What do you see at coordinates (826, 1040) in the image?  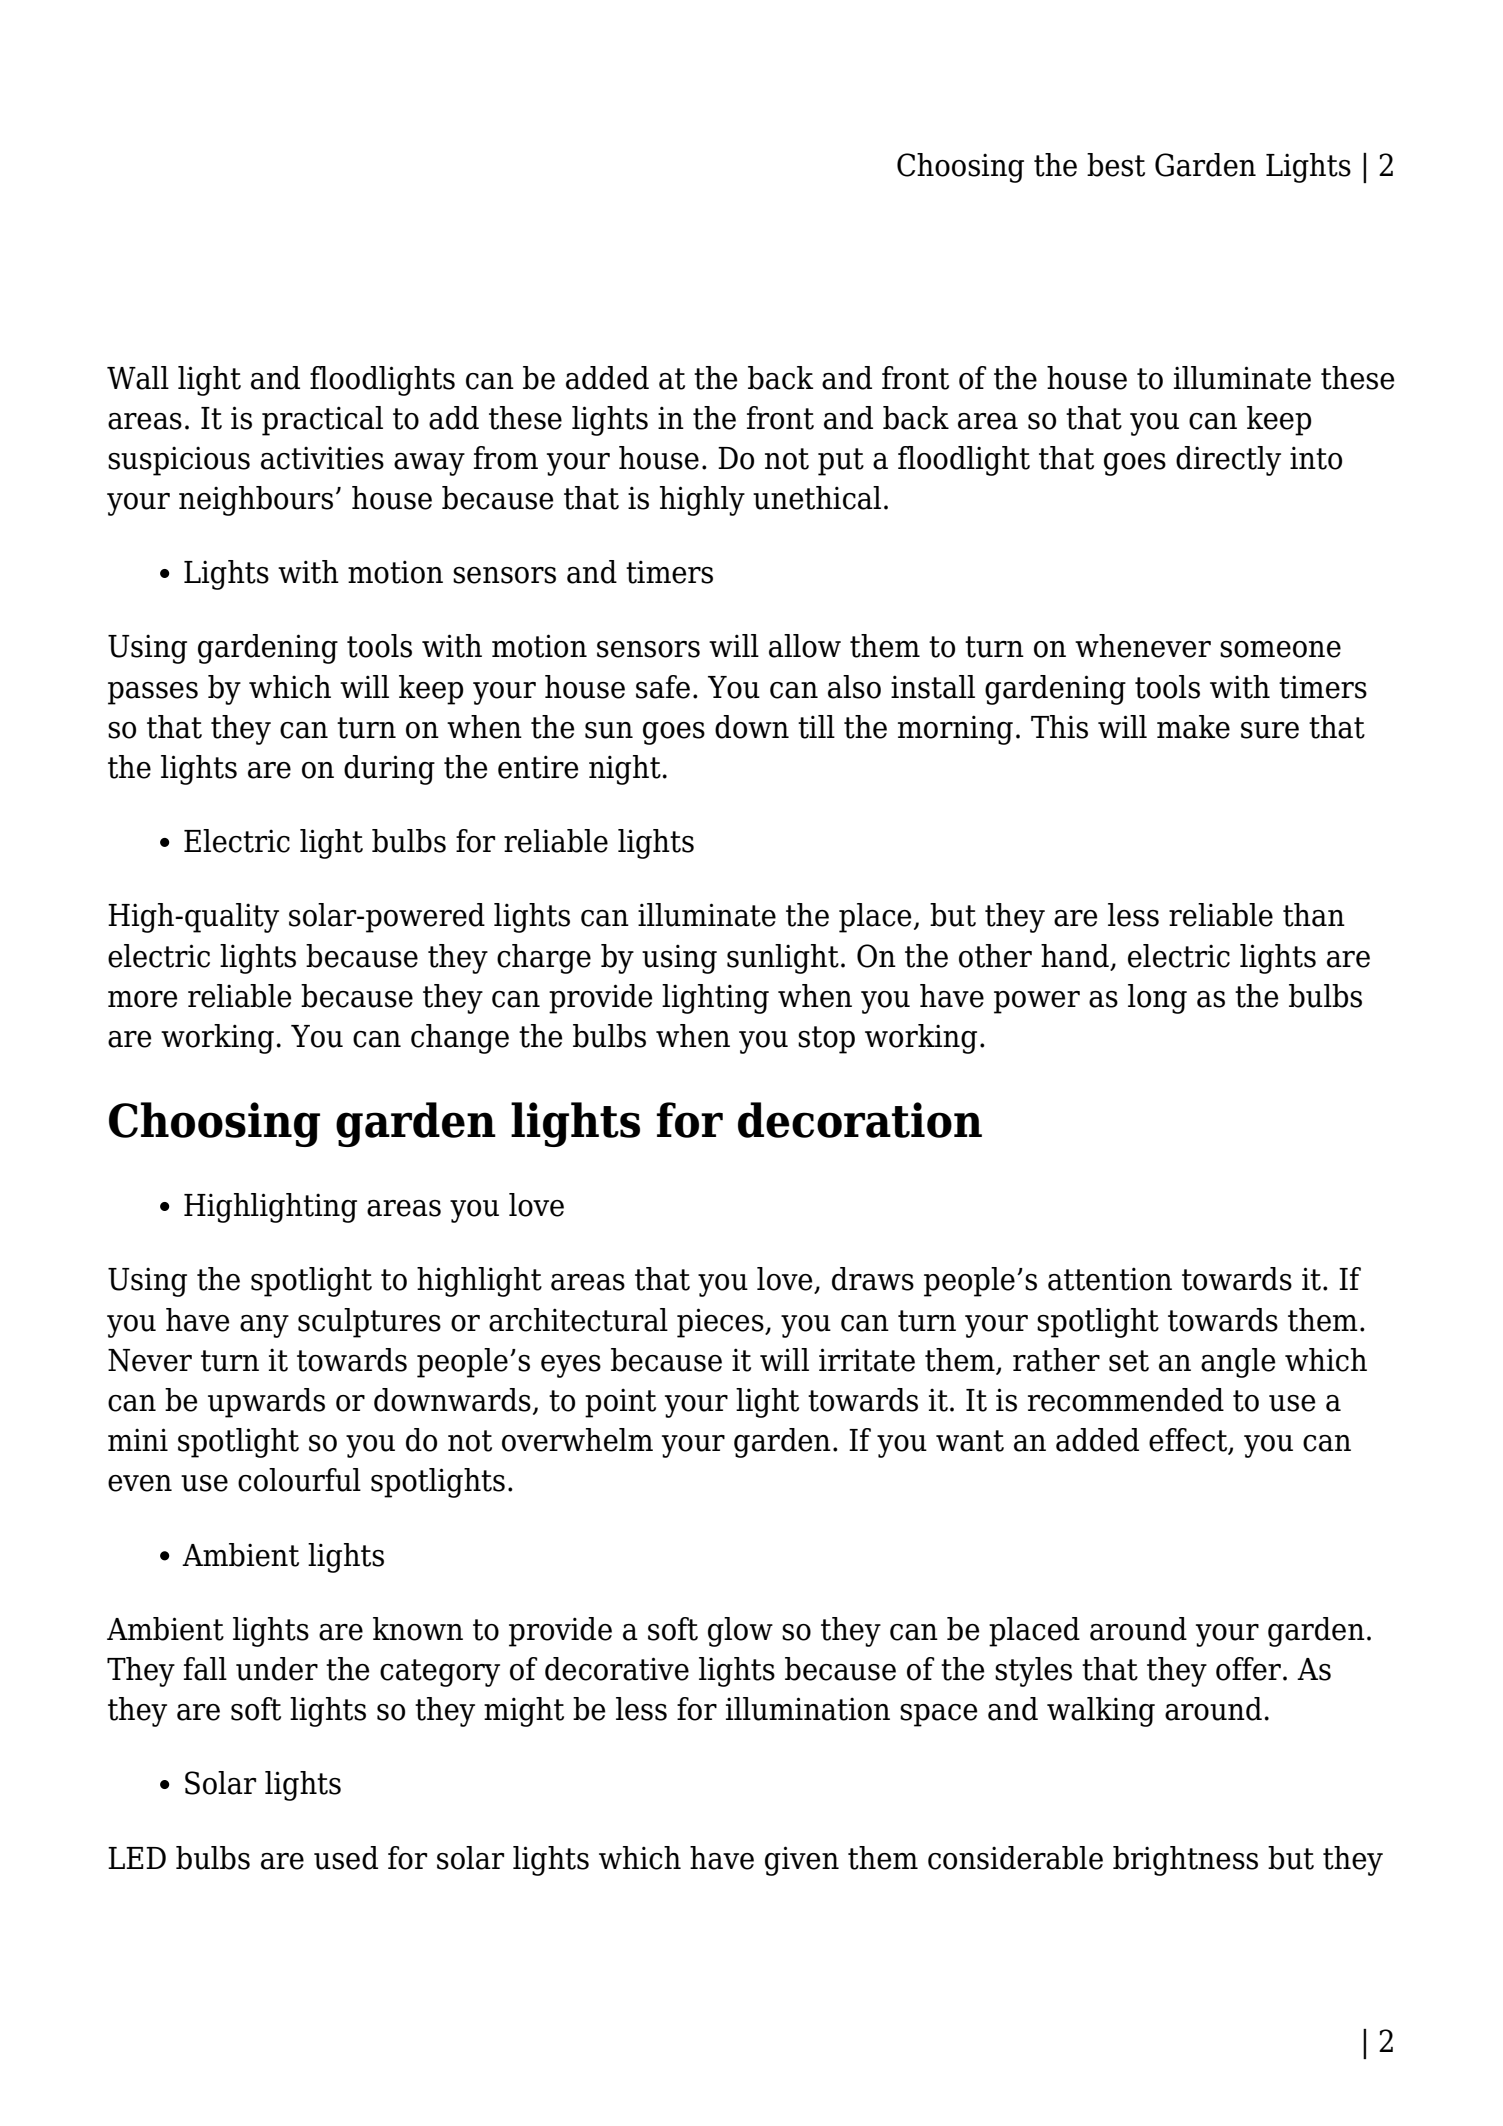 I see `stop` at bounding box center [826, 1040].
